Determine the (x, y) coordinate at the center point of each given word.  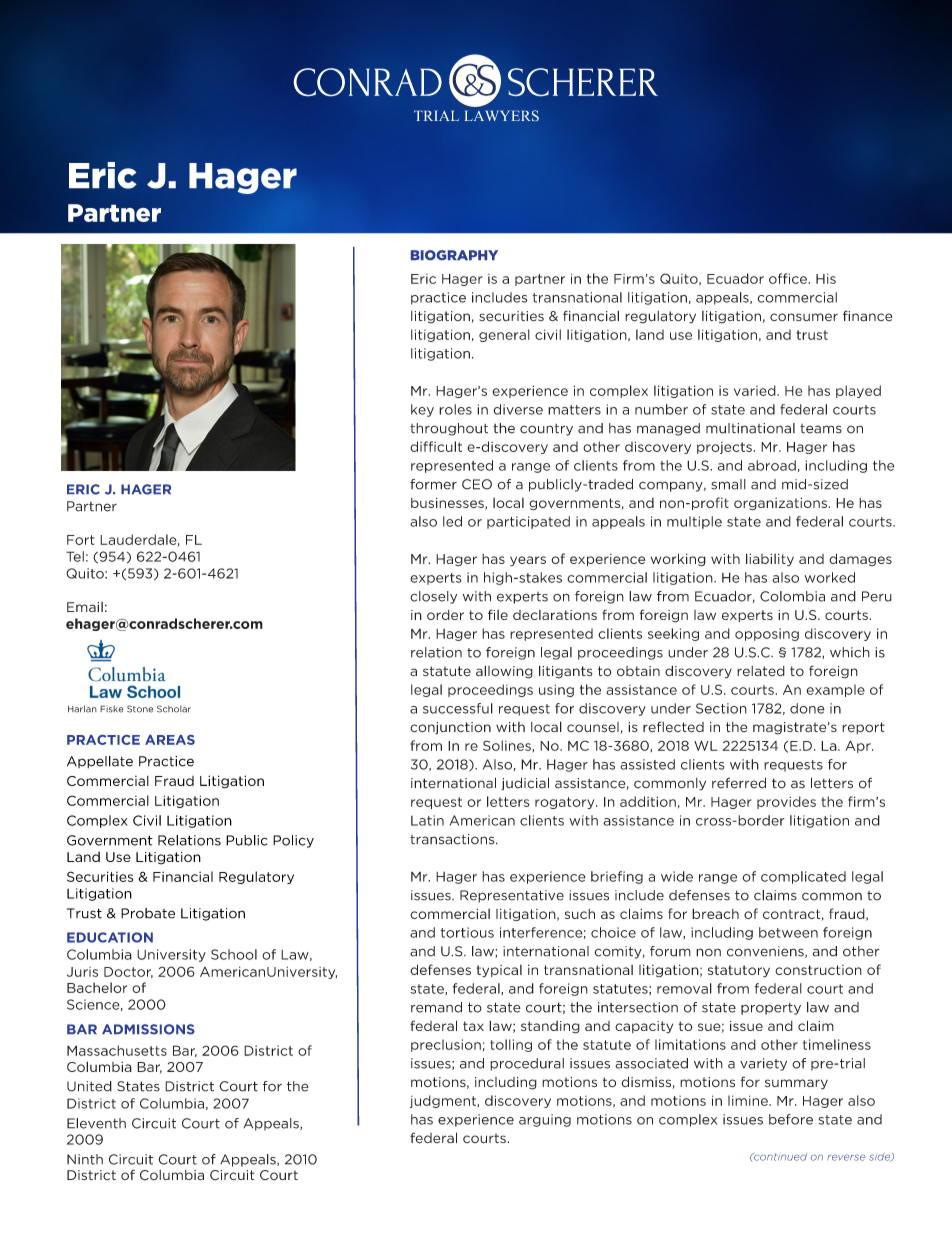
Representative (512, 896)
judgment (443, 1101)
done (807, 708)
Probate (148, 913)
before (791, 1119)
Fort (81, 540)
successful (458, 708)
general (504, 335)
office (788, 278)
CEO (477, 484)
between (788, 932)
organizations (781, 504)
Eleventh (96, 1123)
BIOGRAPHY (454, 255)
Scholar (174, 709)
